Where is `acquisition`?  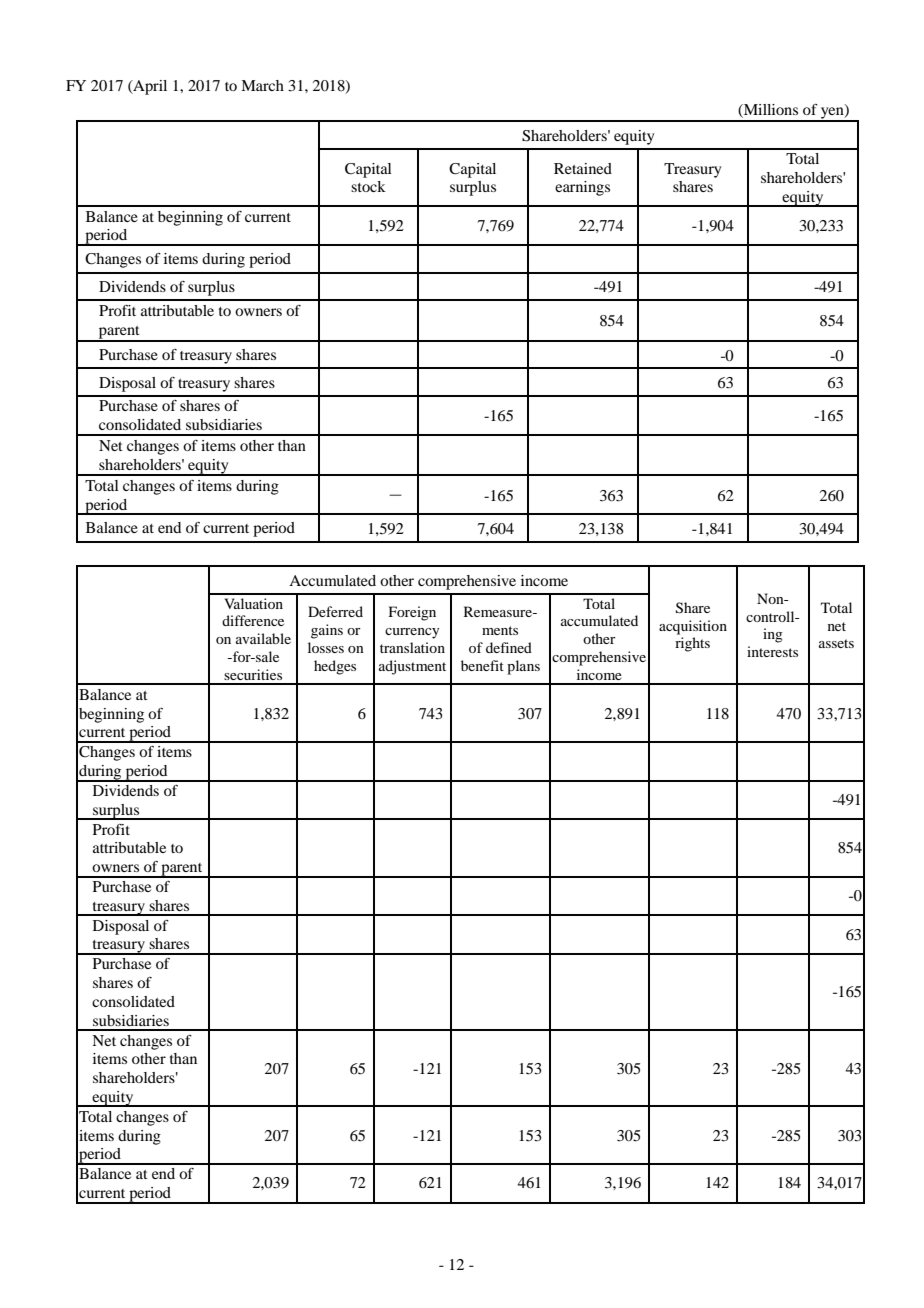
acquisition is located at coordinates (693, 627).
